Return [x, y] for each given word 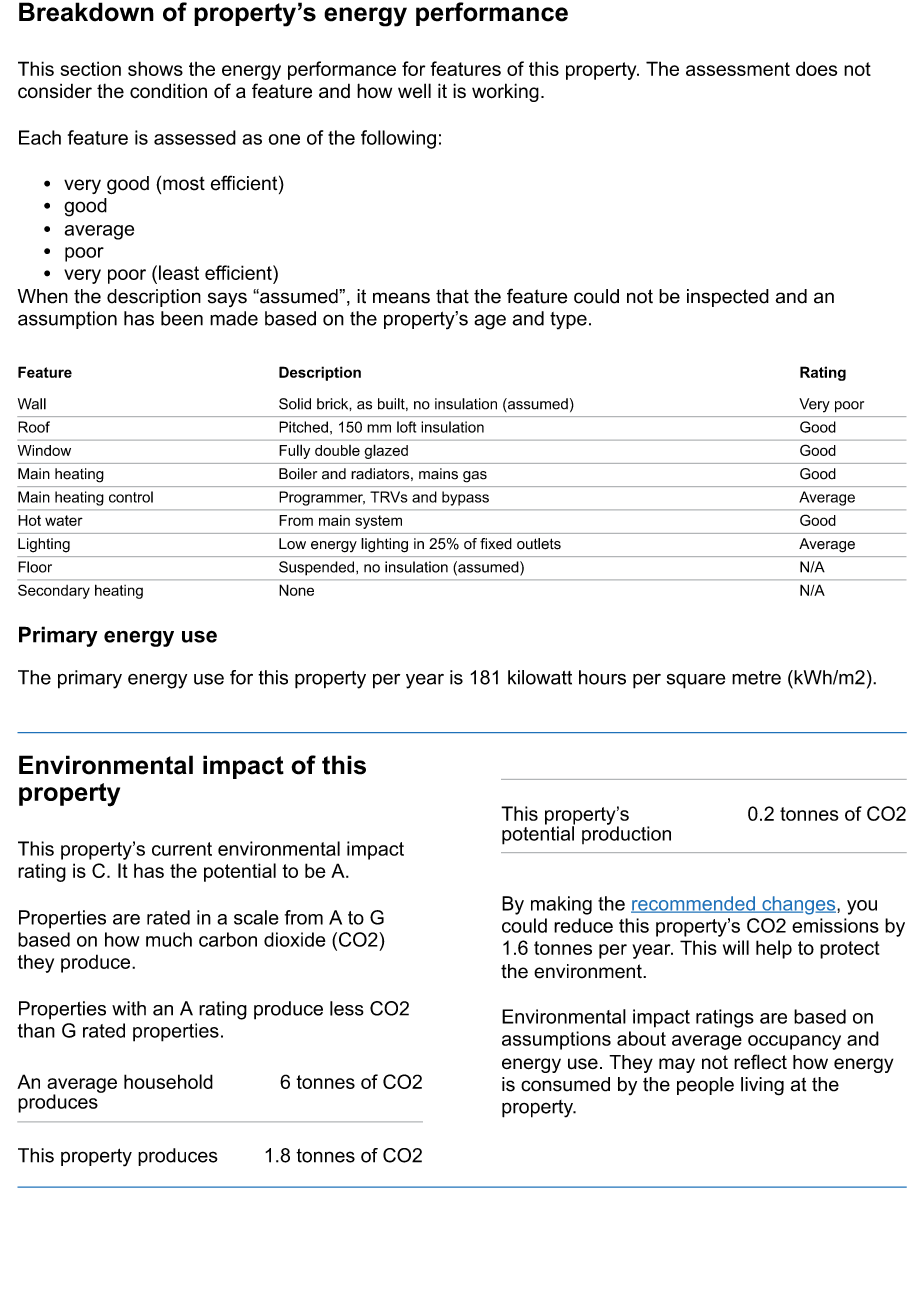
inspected [728, 298]
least [179, 272]
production [626, 834]
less [347, 1008]
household [168, 1081]
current [182, 849]
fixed [496, 544]
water [64, 520]
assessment [738, 69]
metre [756, 678]
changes [799, 905]
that [452, 296]
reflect [760, 1062]
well [414, 91]
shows [155, 68]
